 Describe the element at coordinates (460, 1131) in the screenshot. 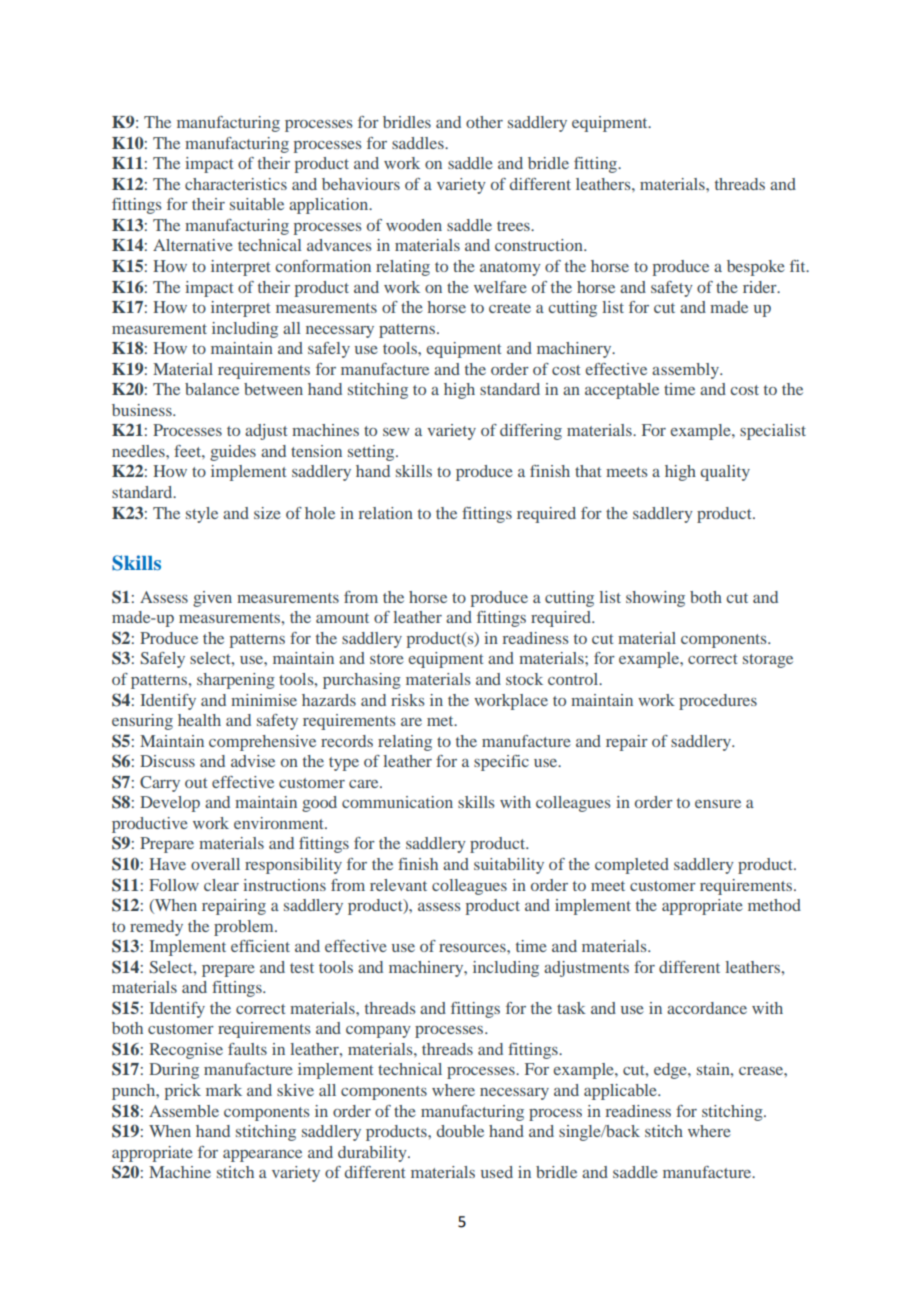

I see `double` at that location.
